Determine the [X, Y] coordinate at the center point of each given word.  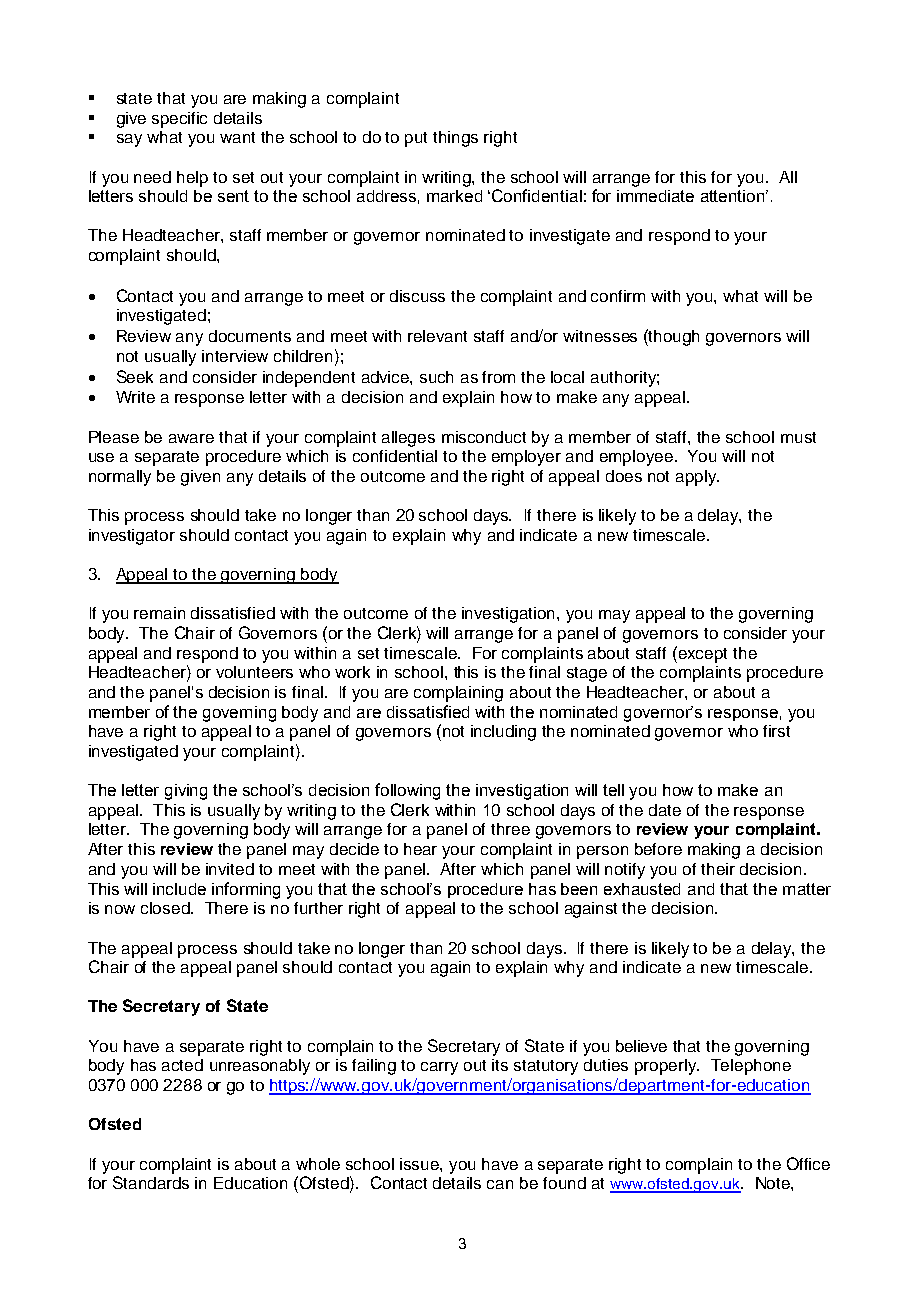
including [503, 733]
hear [420, 849]
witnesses [600, 336]
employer [526, 458]
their [718, 869]
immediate [655, 196]
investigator [132, 537]
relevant [437, 336]
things [455, 139]
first [776, 731]
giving [186, 792]
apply [697, 478]
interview [235, 356]
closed [166, 908]
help [192, 179]
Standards [151, 1182]
